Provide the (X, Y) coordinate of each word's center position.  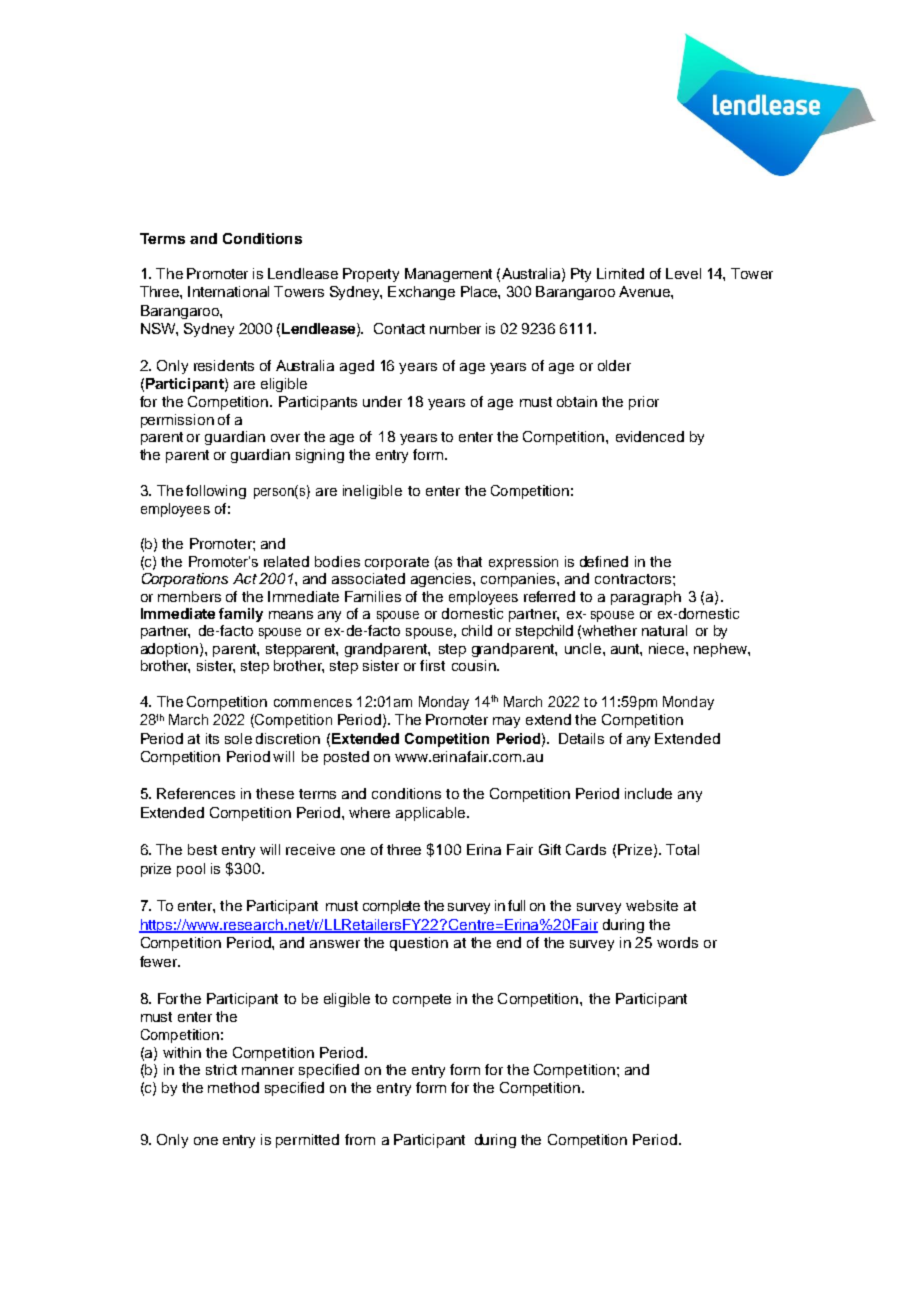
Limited (620, 273)
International (228, 291)
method (233, 1087)
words (677, 942)
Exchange (421, 293)
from (360, 1139)
